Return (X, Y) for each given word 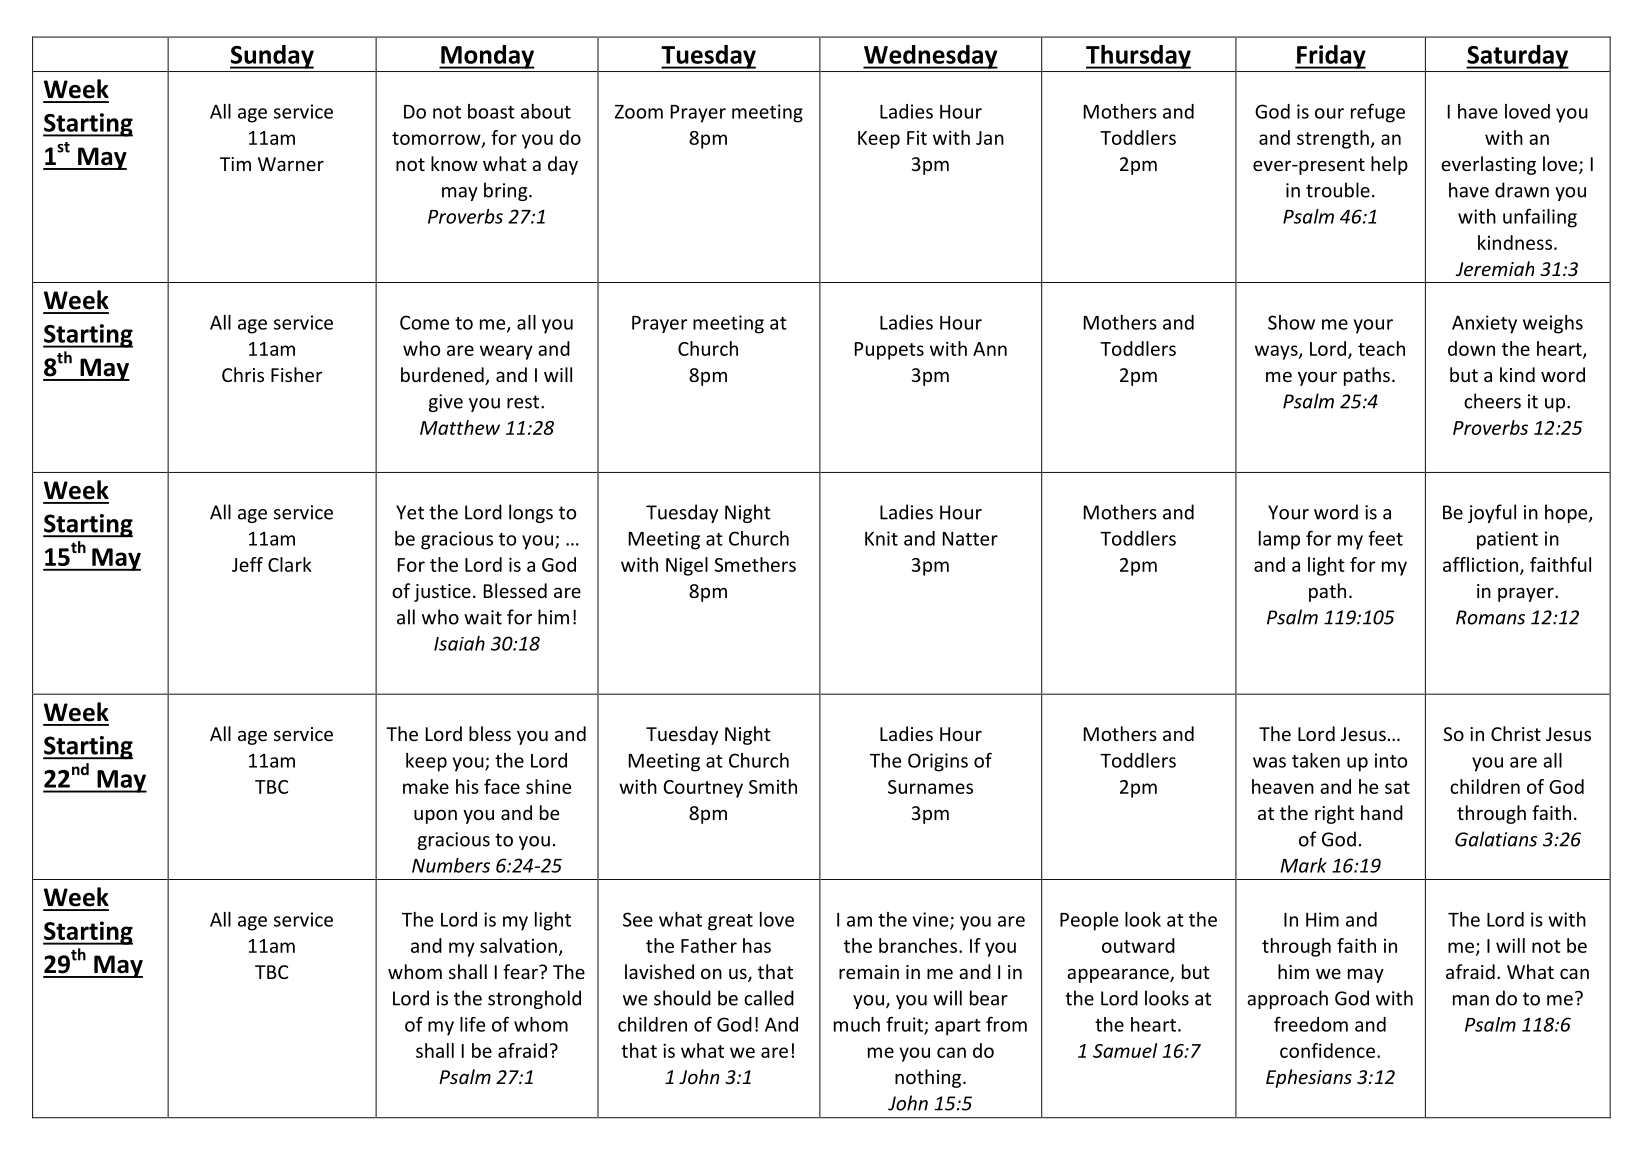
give (446, 403)
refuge (1378, 113)
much (857, 1024)
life (472, 1024)
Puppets (889, 351)
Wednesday (930, 57)
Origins (938, 762)
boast (491, 111)
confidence (1327, 1050)
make (426, 786)
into (1391, 760)
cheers (1492, 401)
